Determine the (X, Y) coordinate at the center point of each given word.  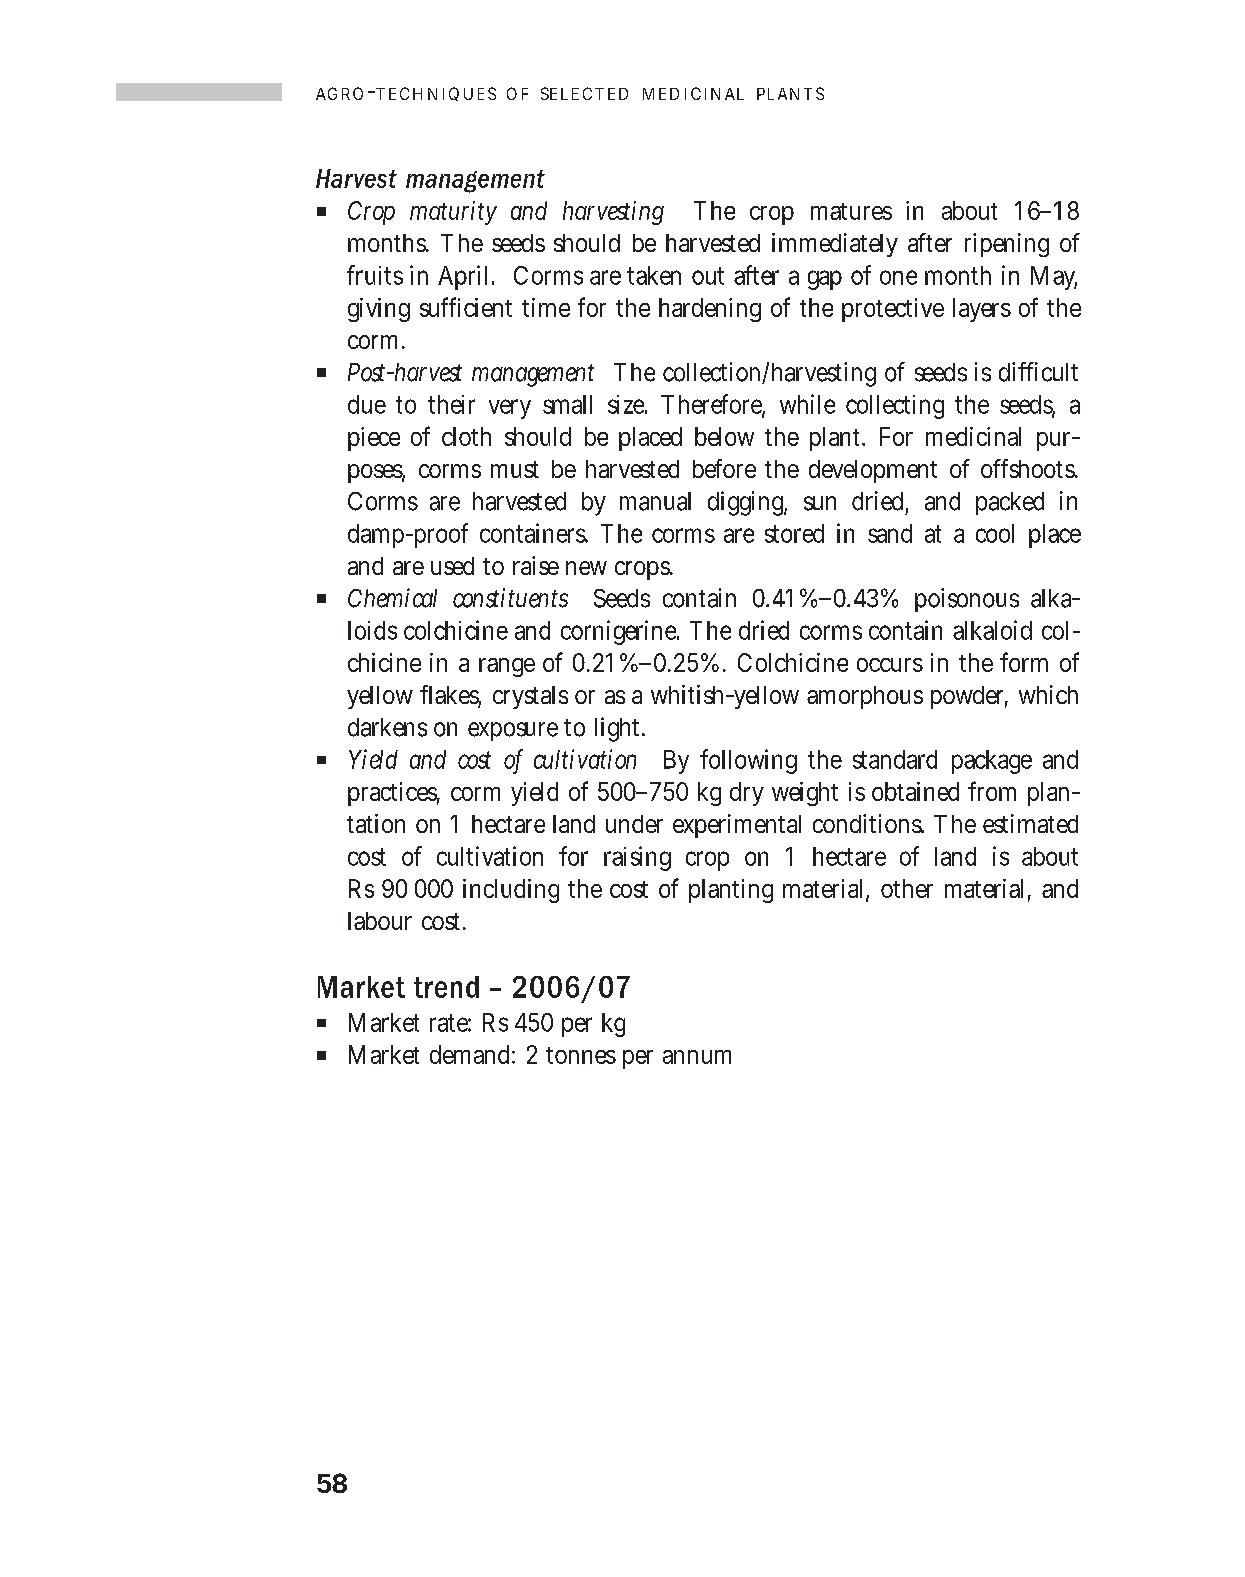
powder (969, 697)
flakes (450, 696)
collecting (895, 407)
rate (450, 1023)
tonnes (581, 1055)
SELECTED (584, 93)
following (748, 761)
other (907, 888)
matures (851, 211)
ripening (1007, 245)
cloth (466, 436)
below (724, 436)
